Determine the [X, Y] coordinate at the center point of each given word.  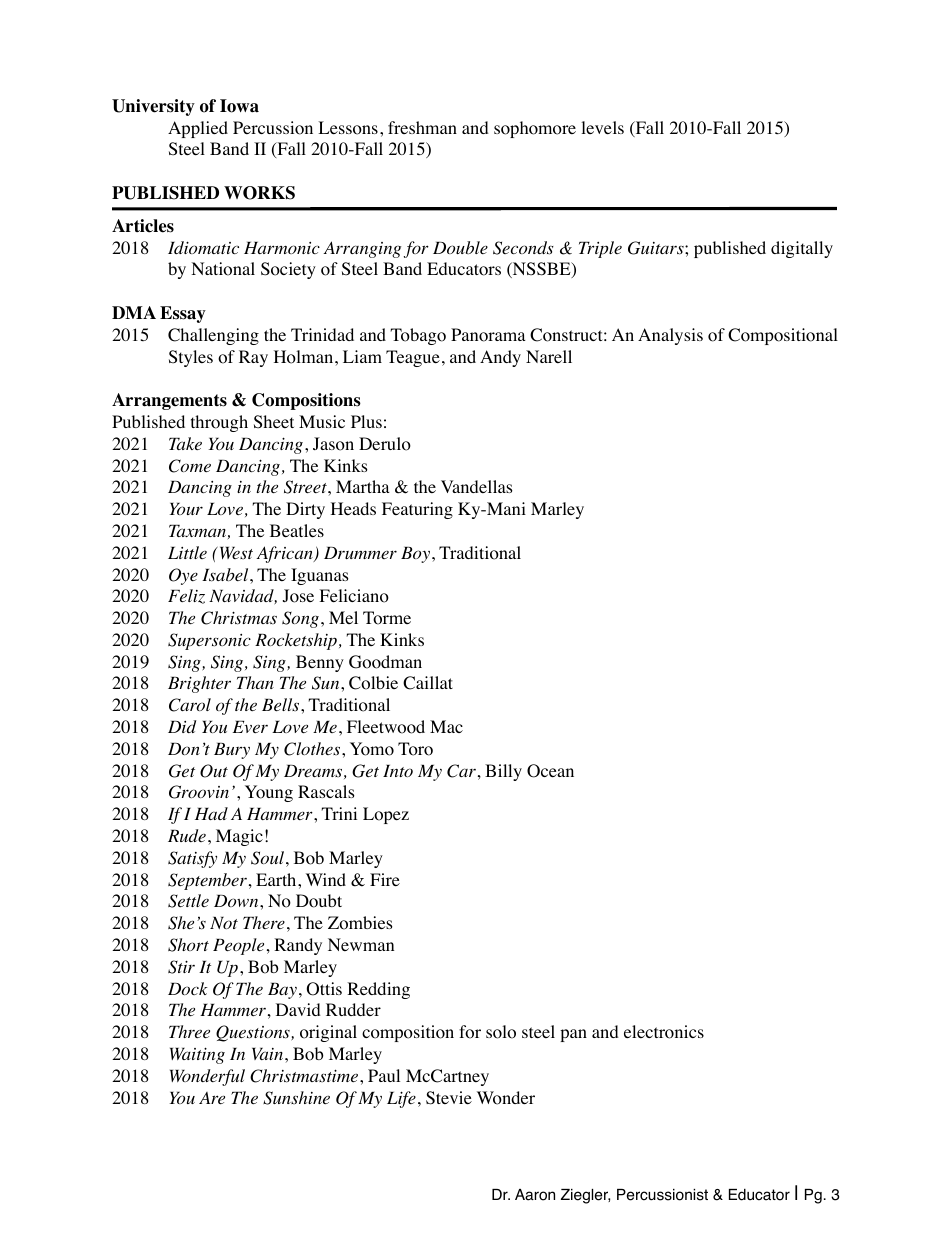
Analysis [670, 336]
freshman [422, 127]
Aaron [535, 1195]
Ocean [550, 771]
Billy [503, 772]
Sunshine [296, 1098]
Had [211, 813]
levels [602, 127]
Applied [198, 129]
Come [190, 466]
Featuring [417, 510]
